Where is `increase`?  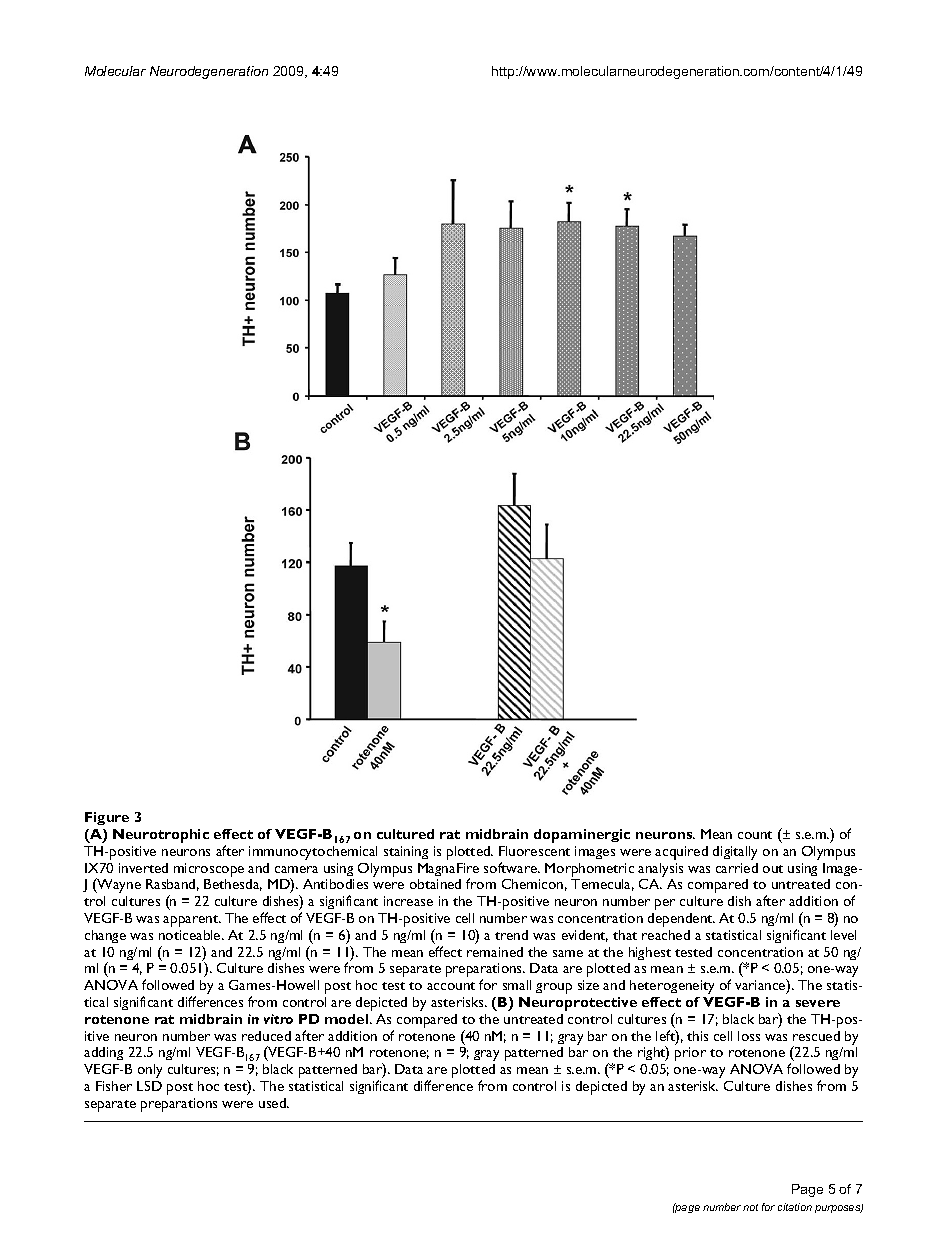 increase is located at coordinates (408, 901).
